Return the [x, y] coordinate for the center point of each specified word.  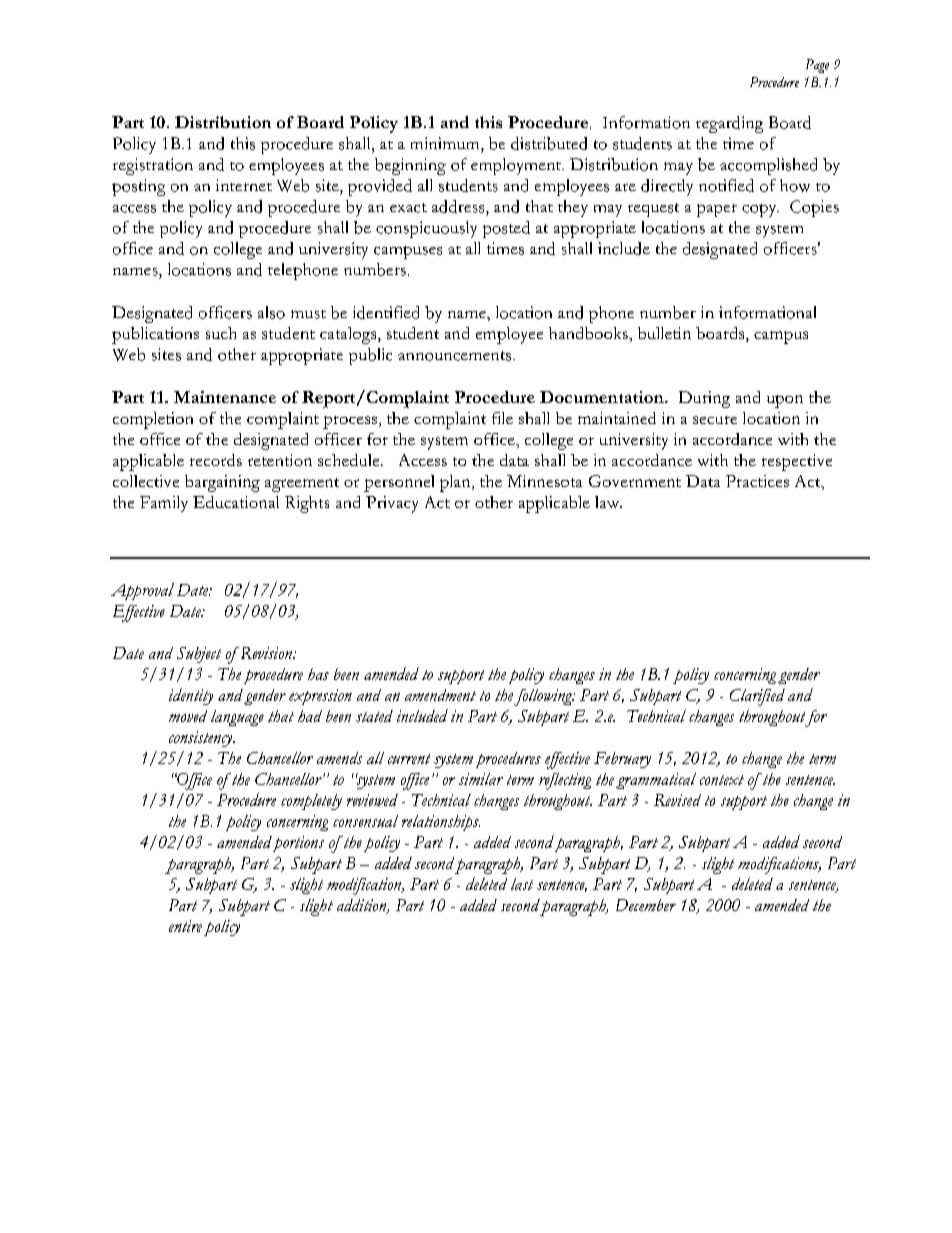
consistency [202, 739]
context [722, 780]
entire [185, 926]
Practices [757, 481]
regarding [729, 124]
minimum [446, 143]
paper [717, 210]
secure [715, 420]
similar [481, 779]
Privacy [392, 504]
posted [506, 229]
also [271, 312]
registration [153, 166]
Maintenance [225, 397]
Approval [142, 591]
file [502, 418]
